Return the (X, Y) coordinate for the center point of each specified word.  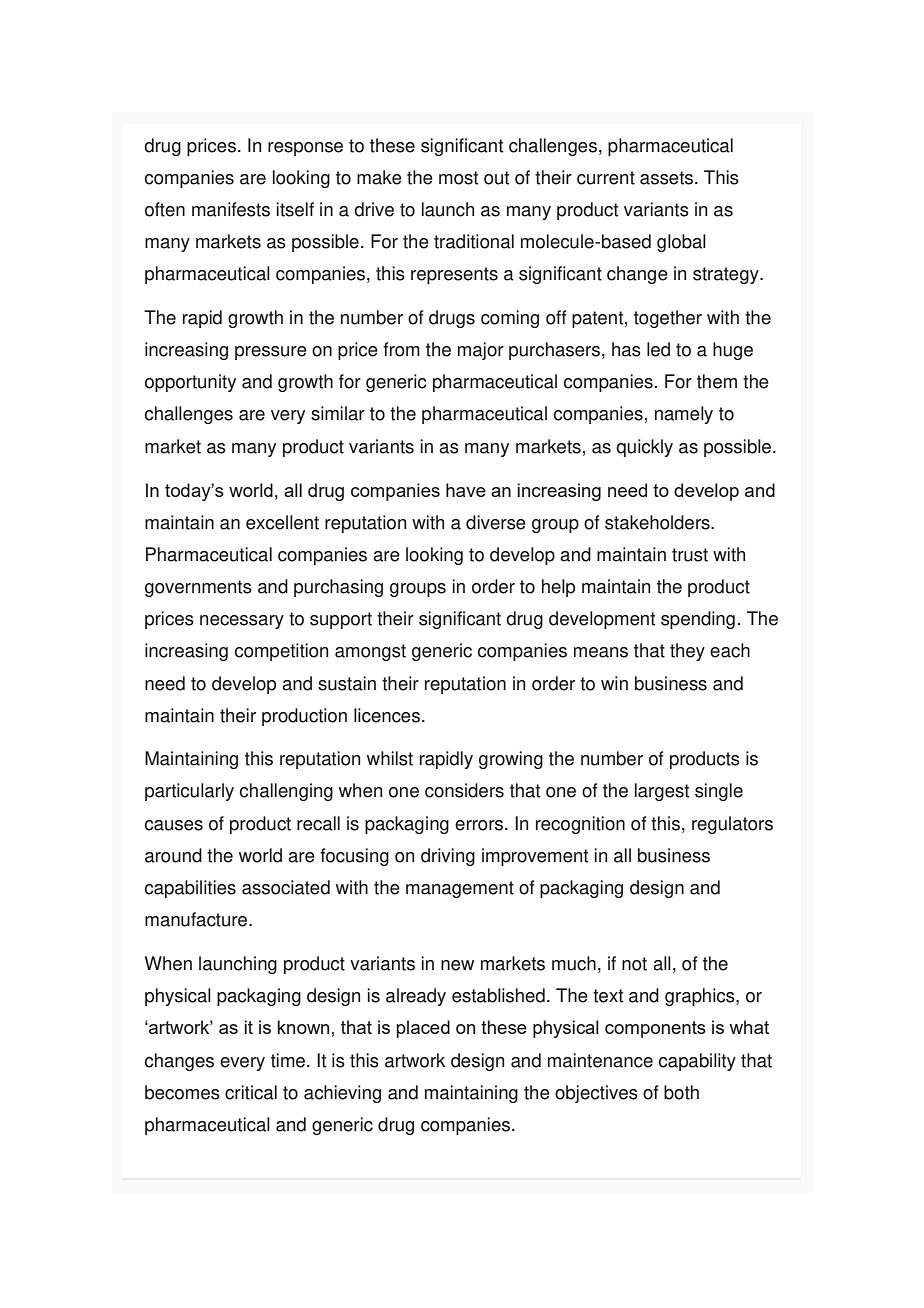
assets (668, 178)
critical (251, 1092)
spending (698, 620)
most (458, 178)
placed (423, 1029)
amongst (370, 652)
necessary (242, 622)
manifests (231, 209)
